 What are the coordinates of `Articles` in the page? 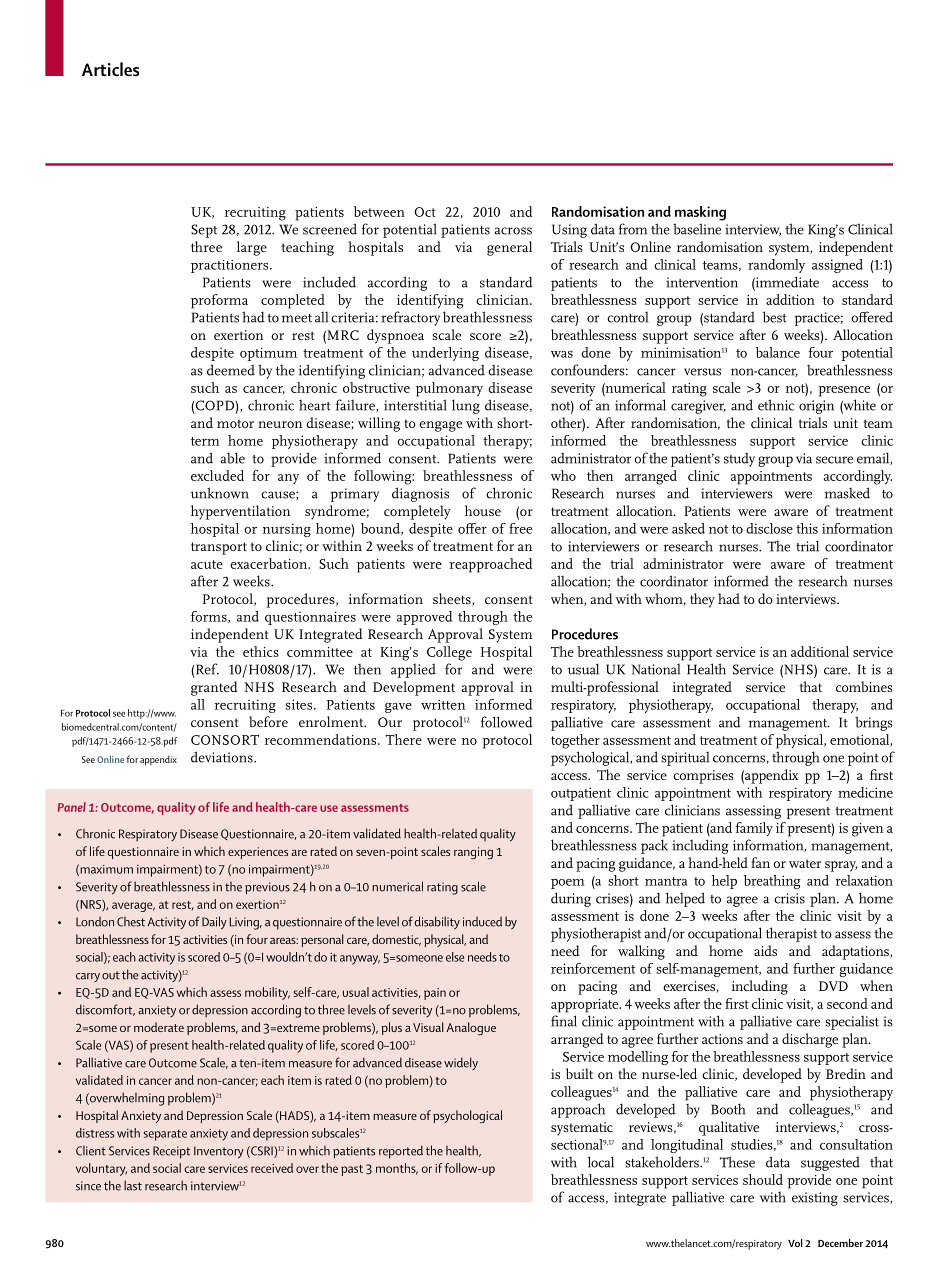 It's located at (110, 69).
